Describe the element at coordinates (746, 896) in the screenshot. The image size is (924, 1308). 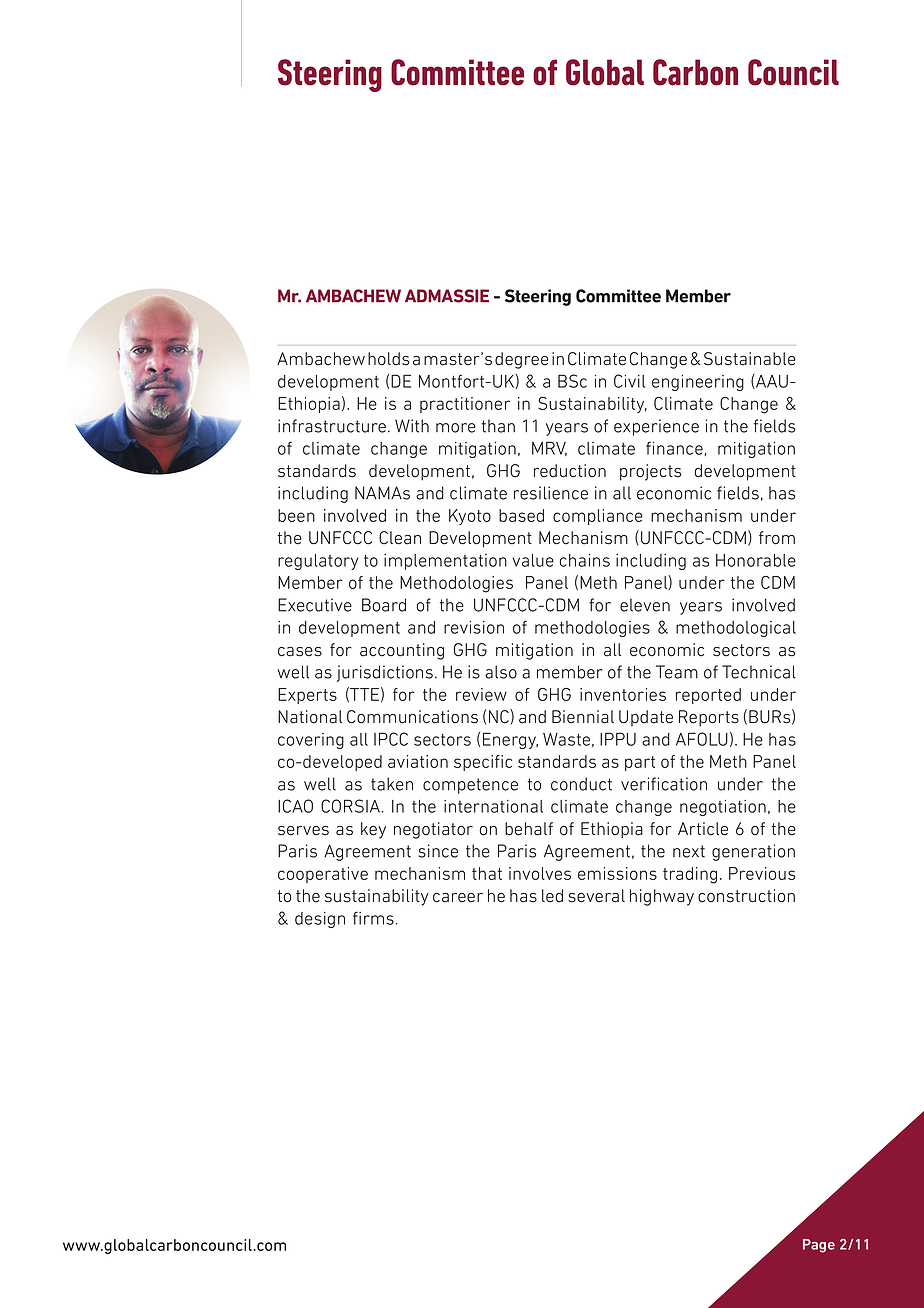
I see `construction` at that location.
